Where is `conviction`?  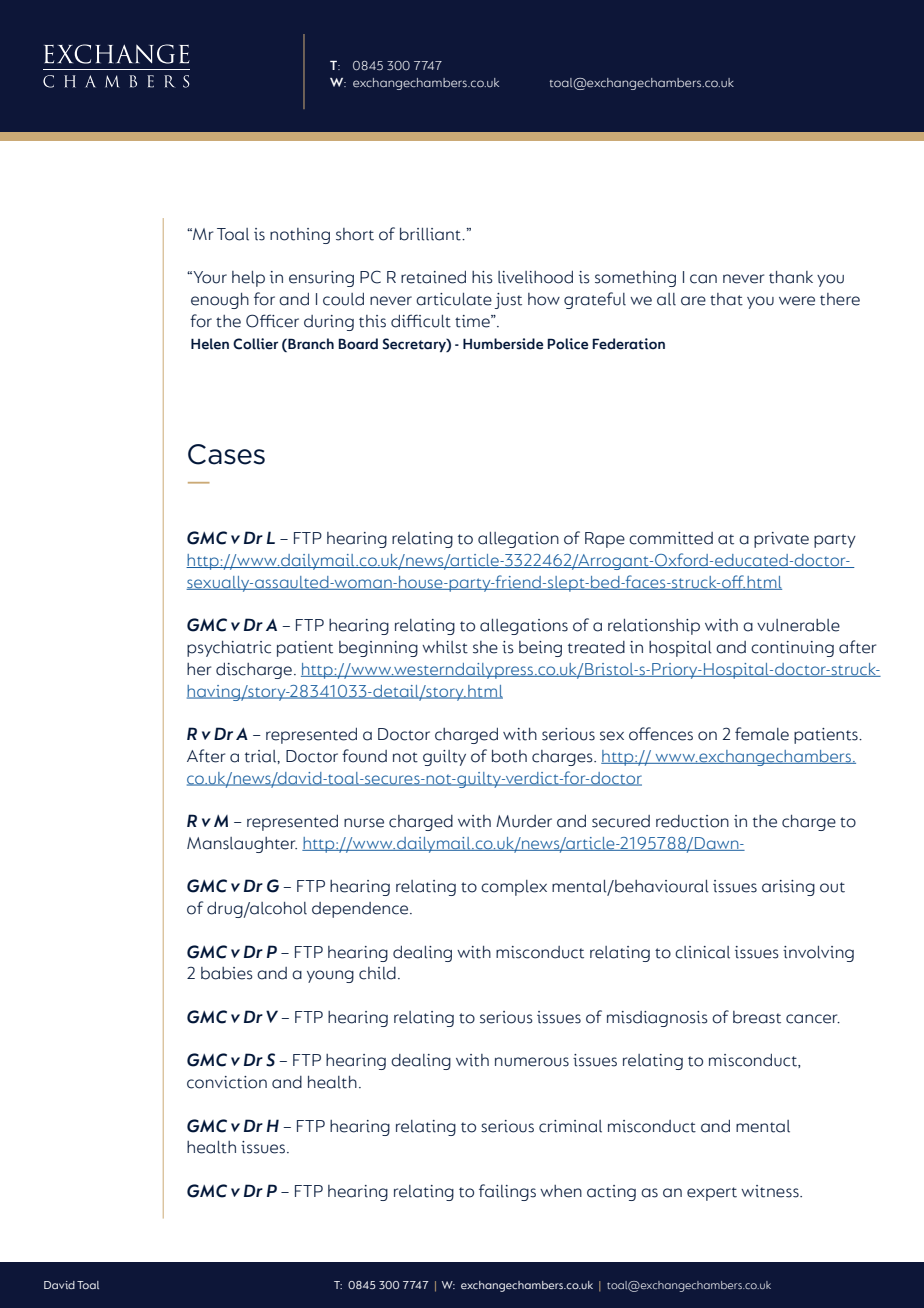
conviction is located at coordinates (227, 1082).
